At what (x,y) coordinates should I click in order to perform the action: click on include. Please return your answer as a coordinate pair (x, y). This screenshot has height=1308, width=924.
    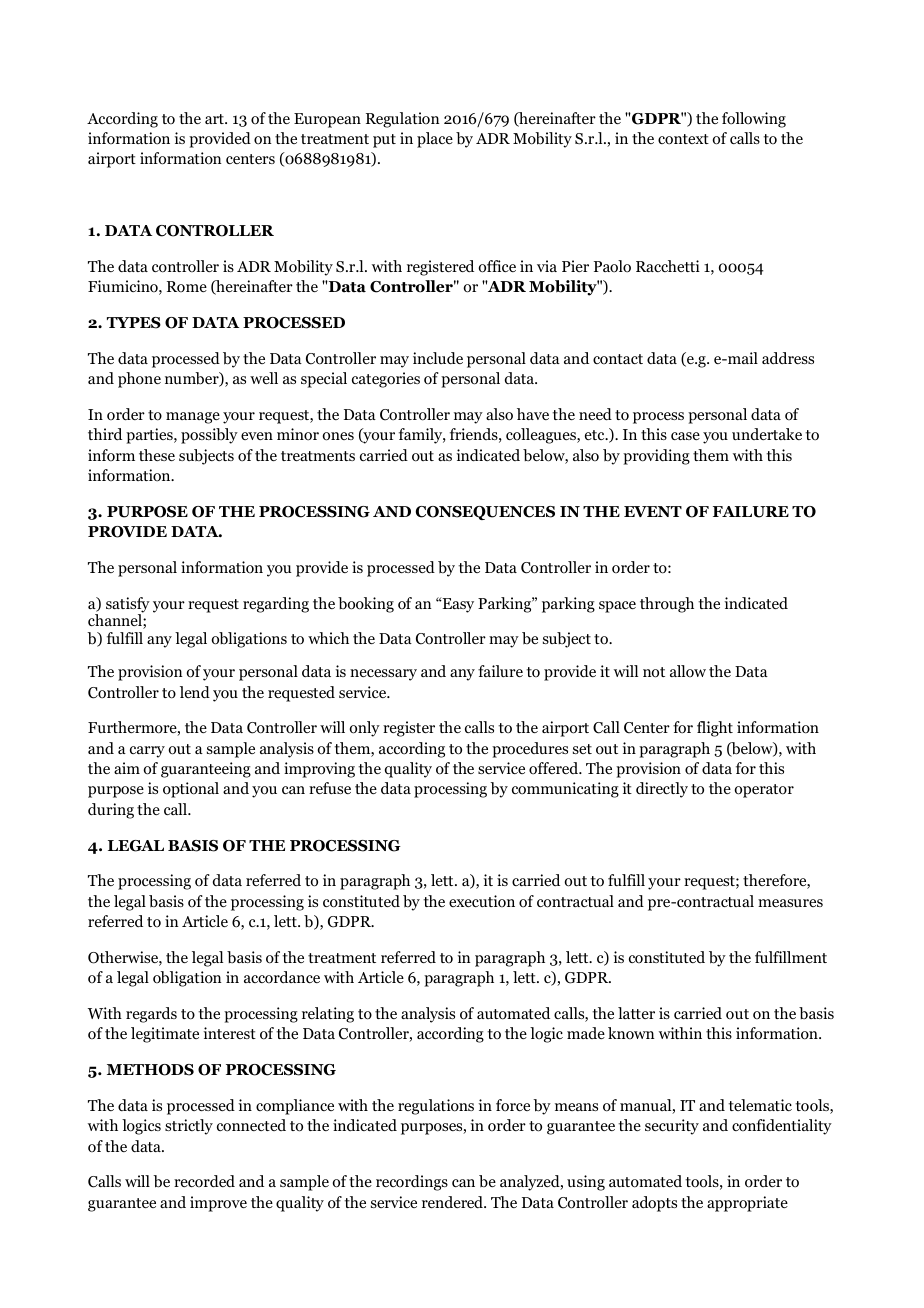
    Looking at the image, I should click on (438, 358).
